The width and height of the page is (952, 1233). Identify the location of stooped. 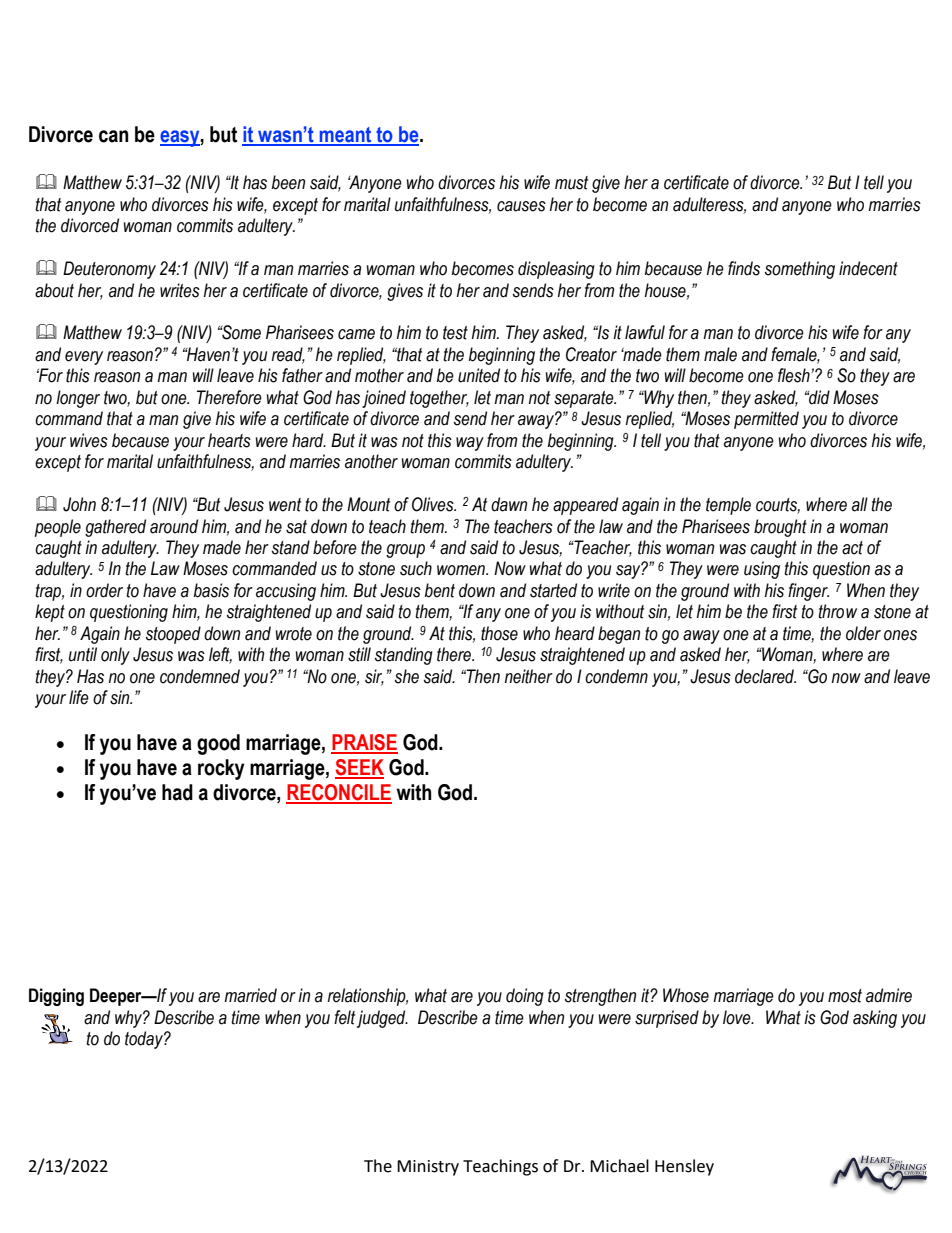
(173, 635).
